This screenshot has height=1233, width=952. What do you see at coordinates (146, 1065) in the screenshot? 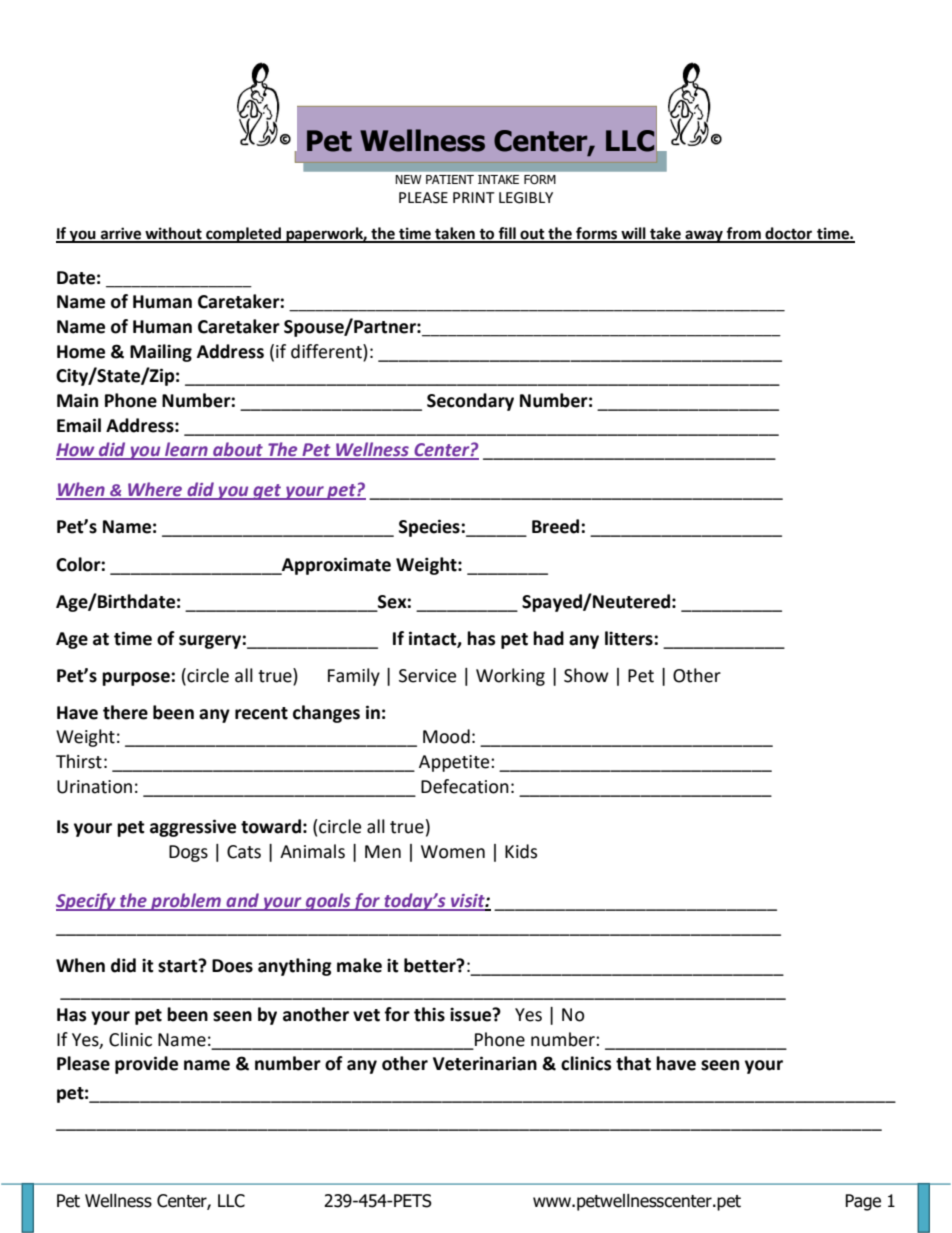
I see `provide` at bounding box center [146, 1065].
